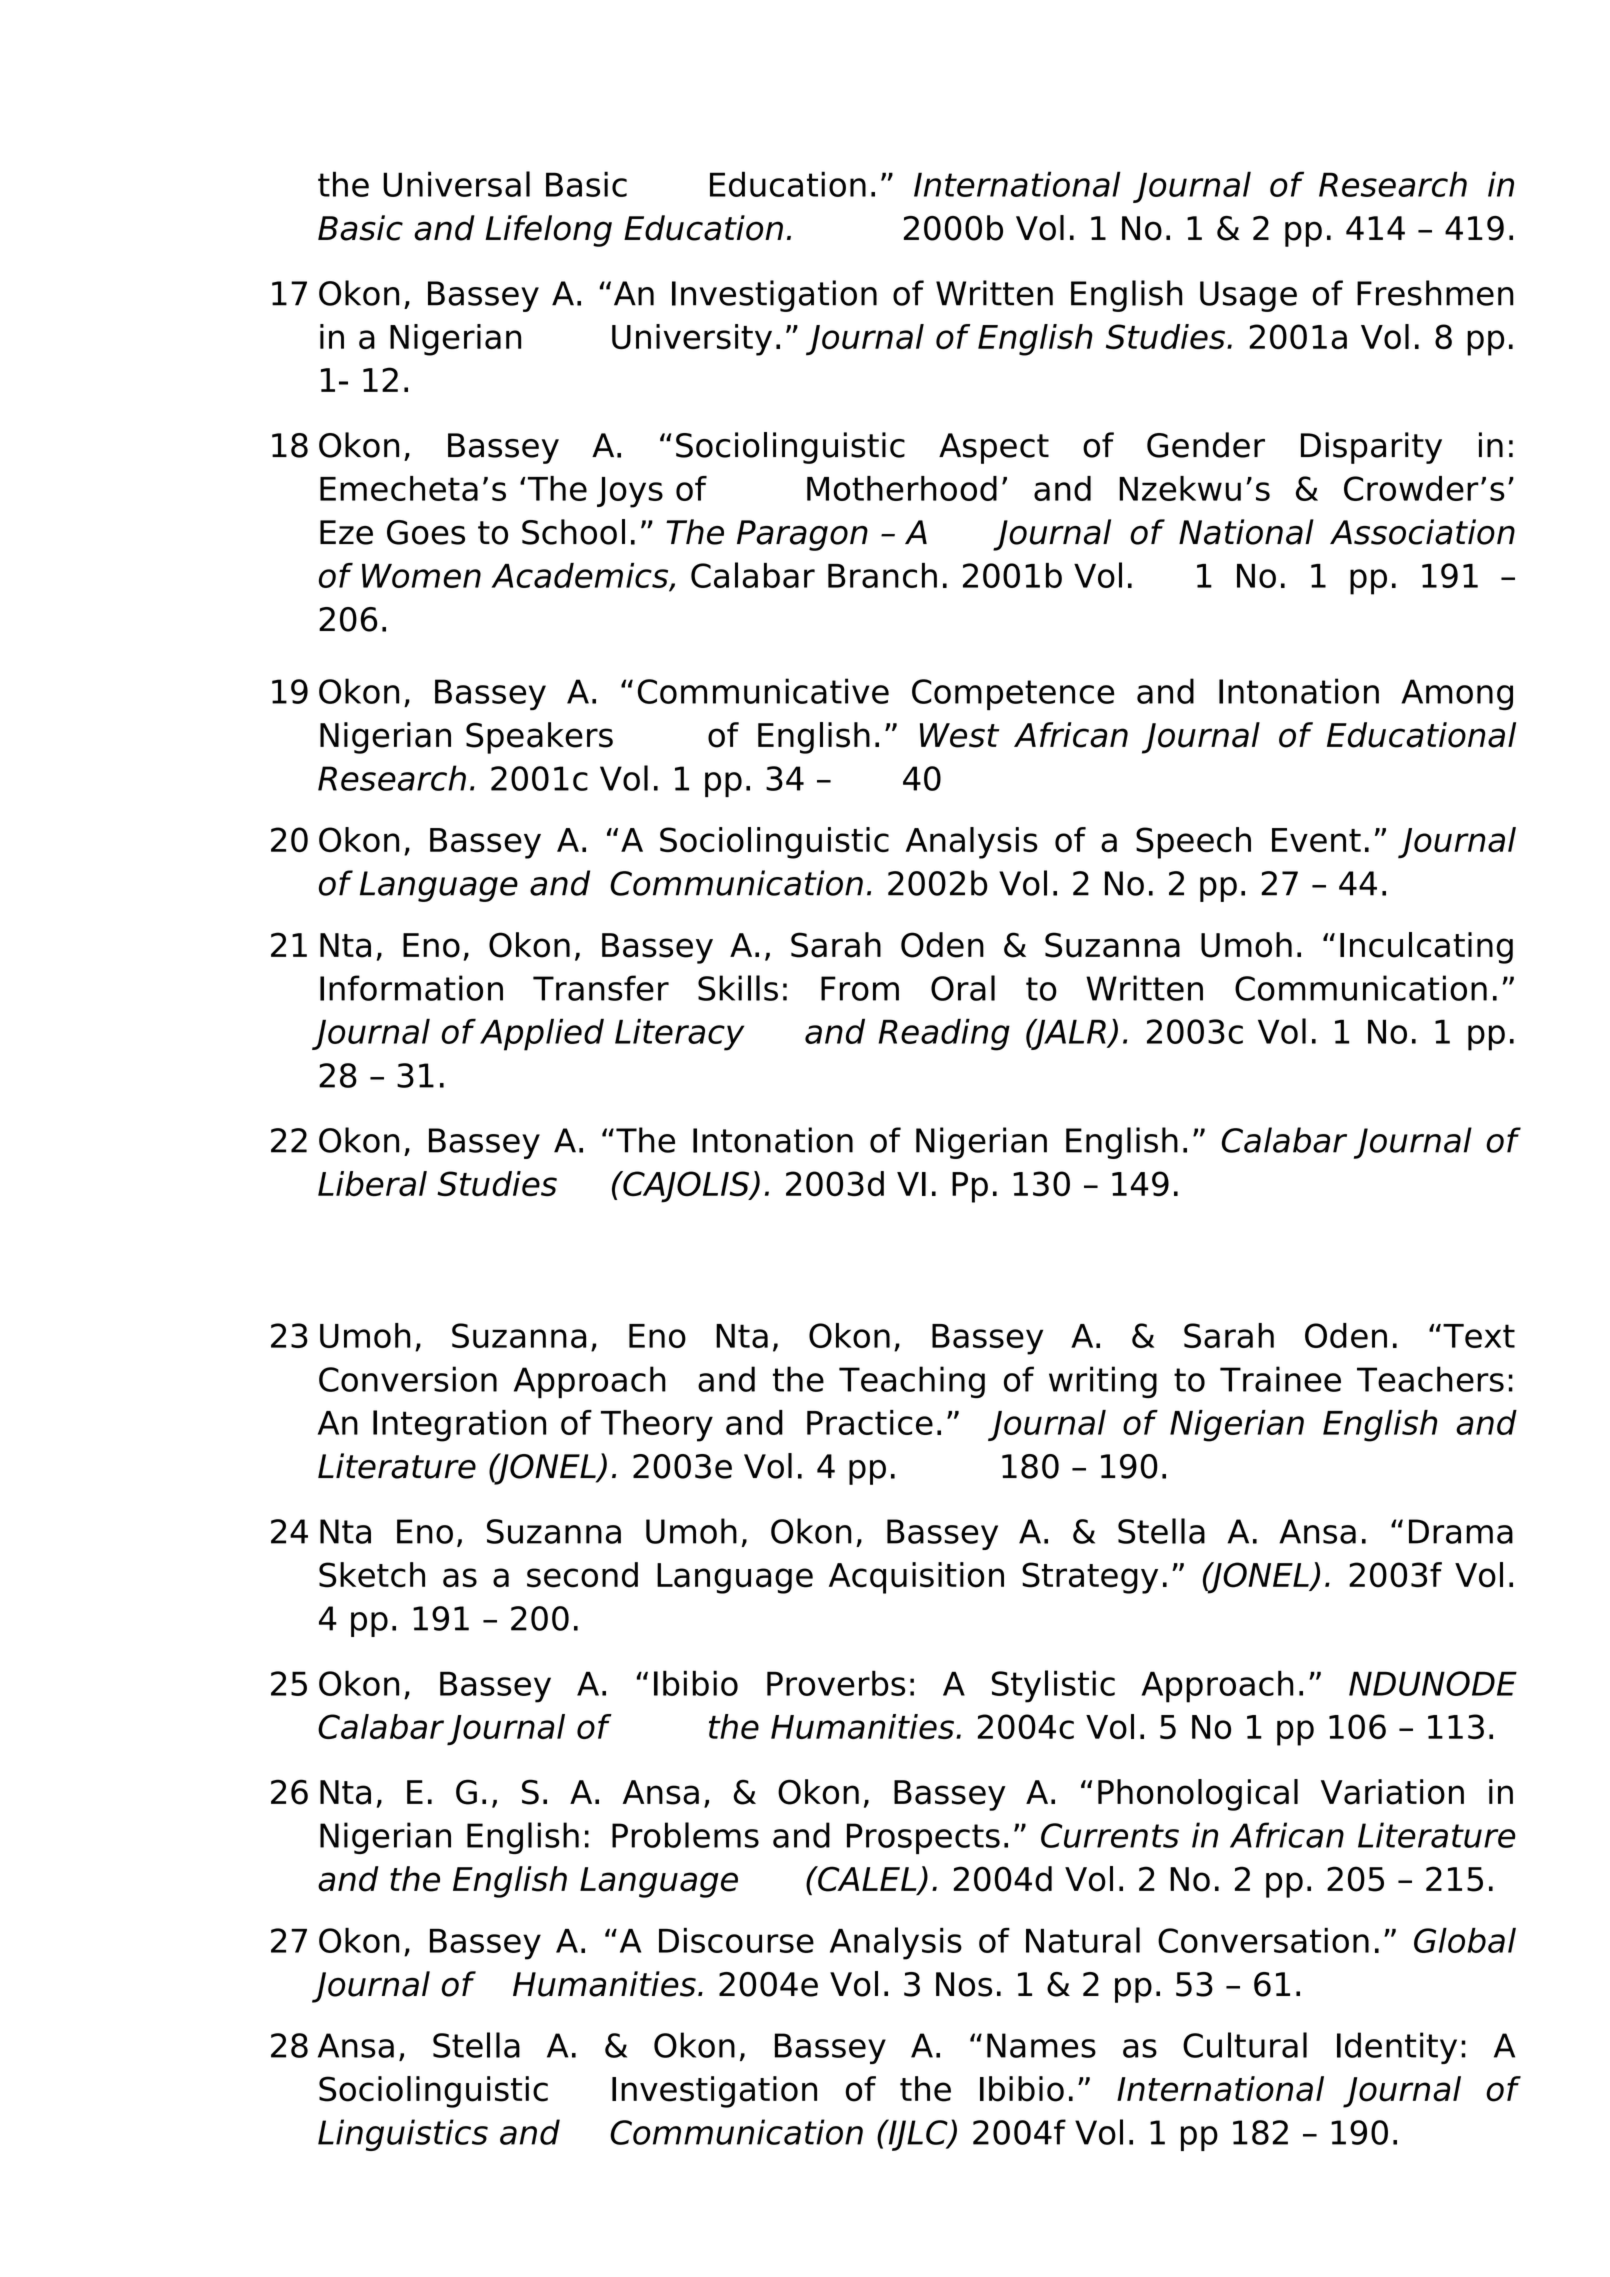 The image size is (1610, 2277). What do you see at coordinates (582, 1575) in the screenshot?
I see `second` at bounding box center [582, 1575].
